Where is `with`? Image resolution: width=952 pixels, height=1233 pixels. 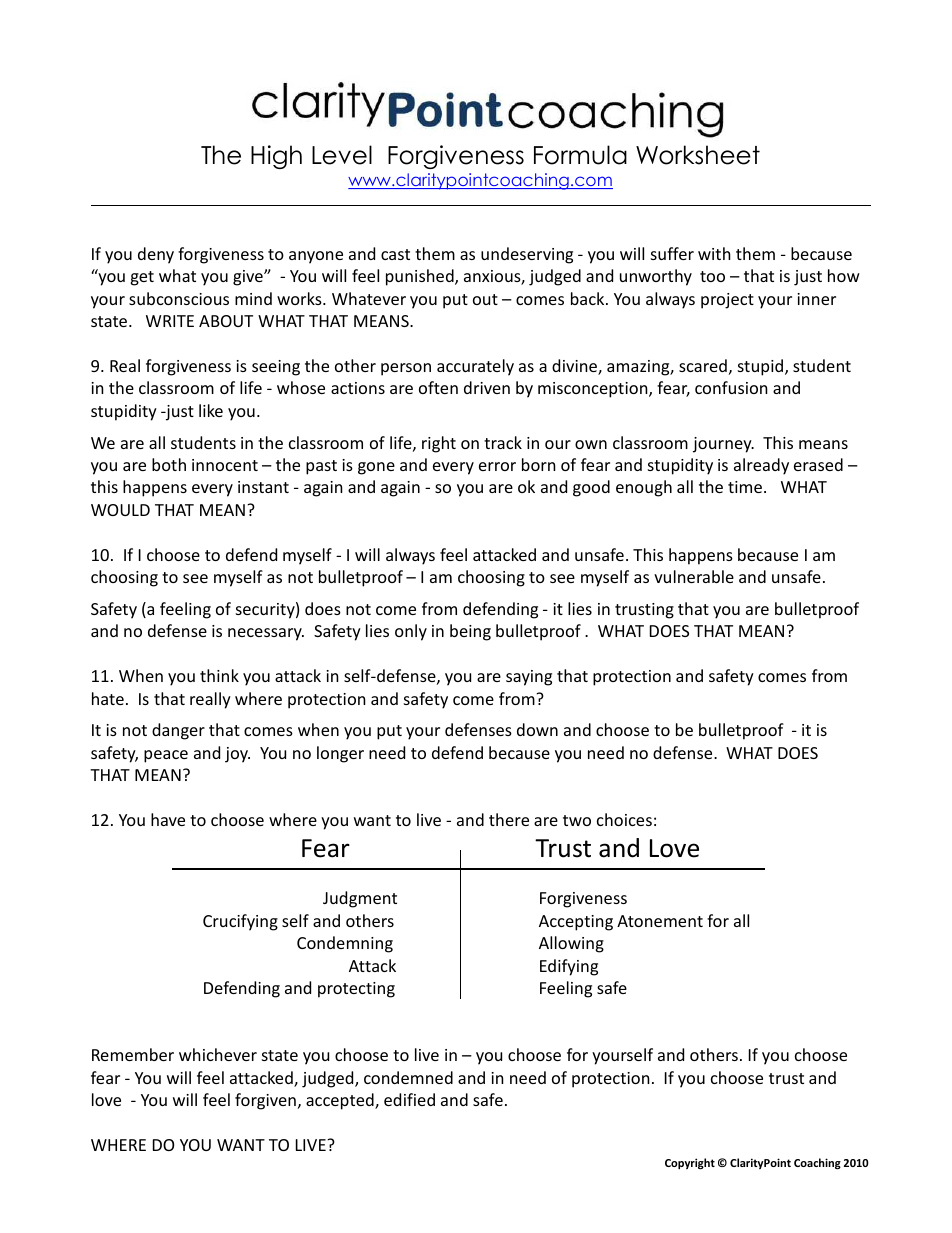
with is located at coordinates (714, 253).
